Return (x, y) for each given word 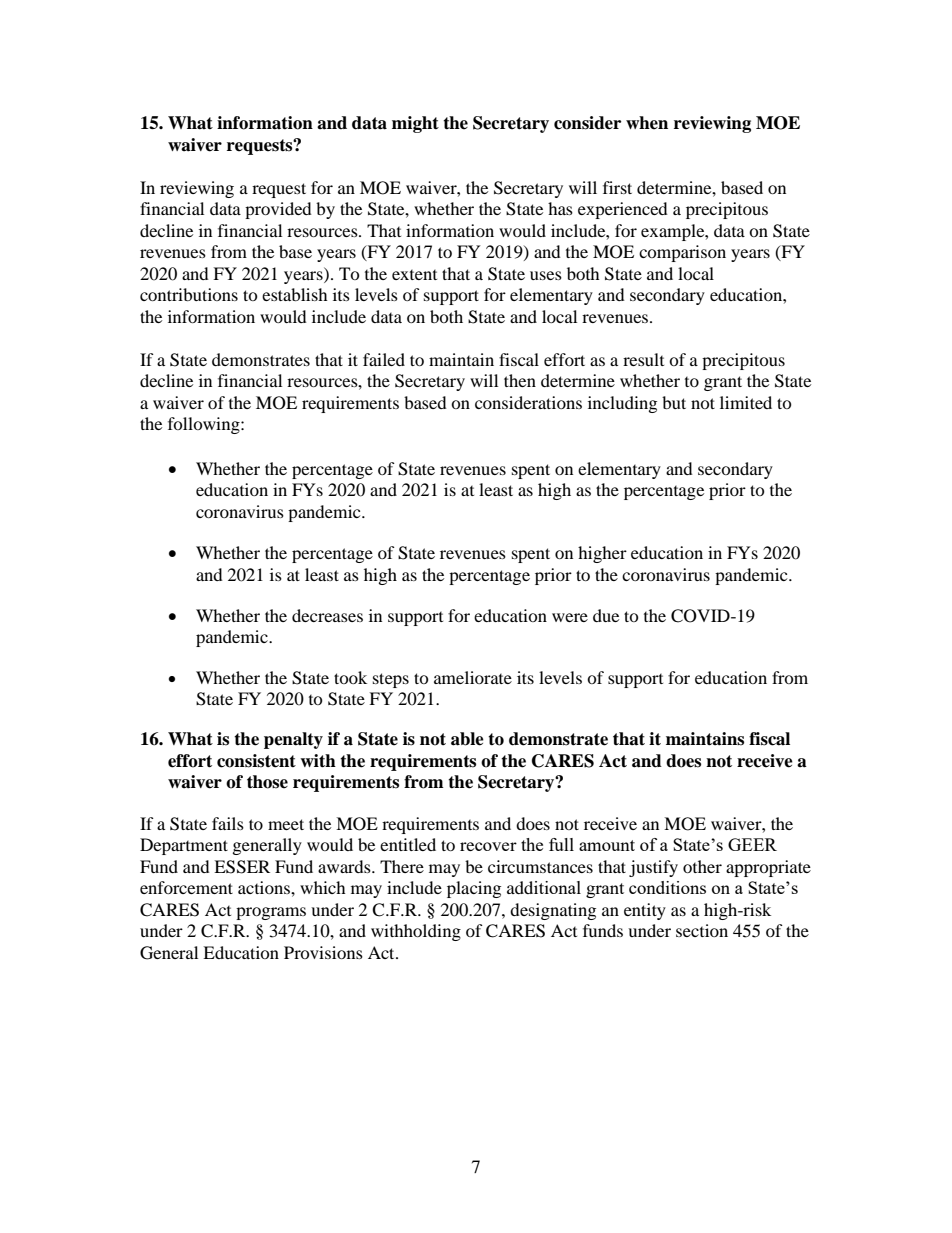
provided (278, 210)
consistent (256, 761)
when (647, 123)
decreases (327, 615)
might (415, 124)
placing (474, 889)
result (643, 359)
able (467, 739)
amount (607, 845)
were (570, 617)
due (606, 615)
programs (271, 913)
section (702, 930)
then (520, 380)
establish (295, 294)
